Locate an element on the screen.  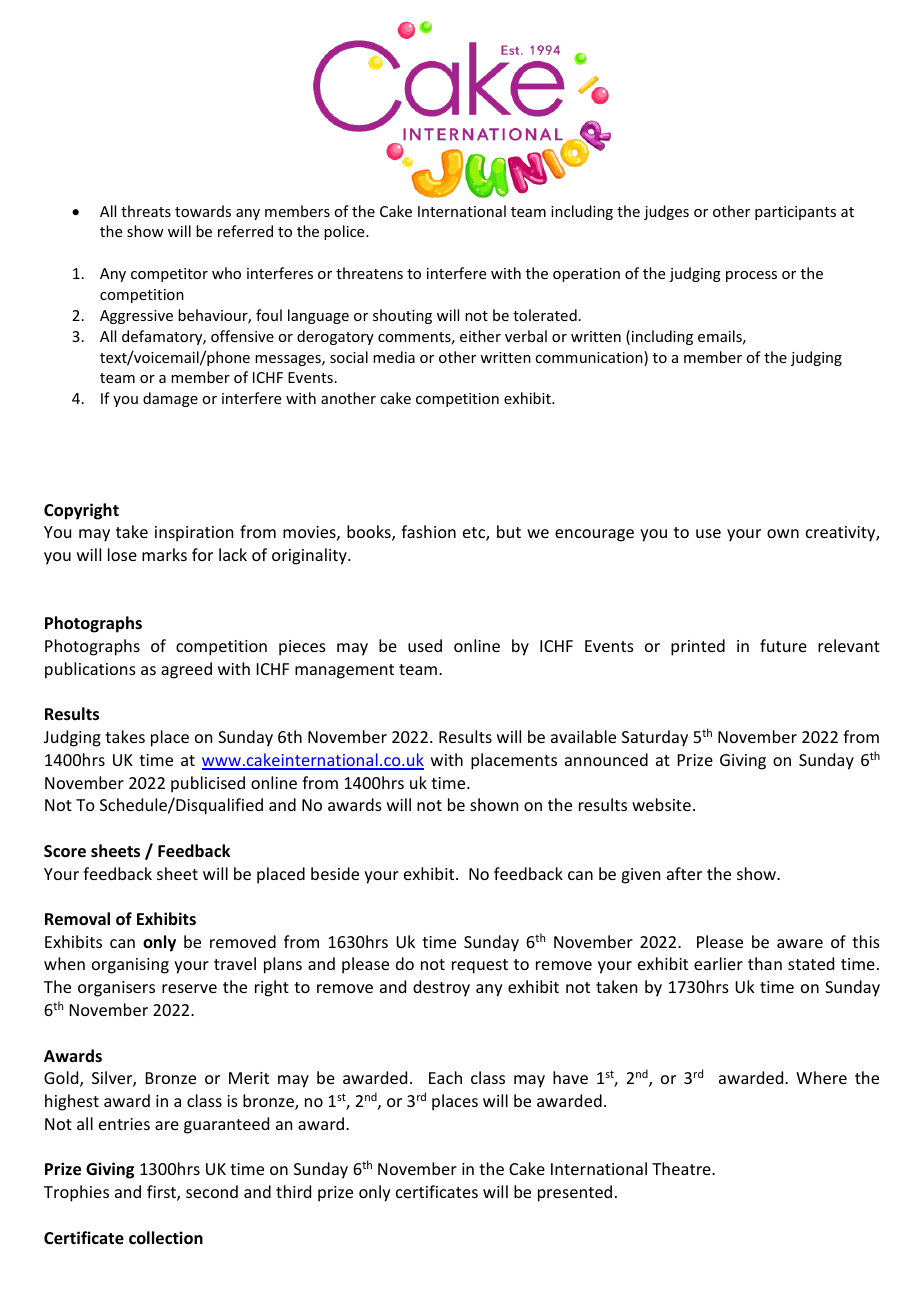
than is located at coordinates (765, 963).
